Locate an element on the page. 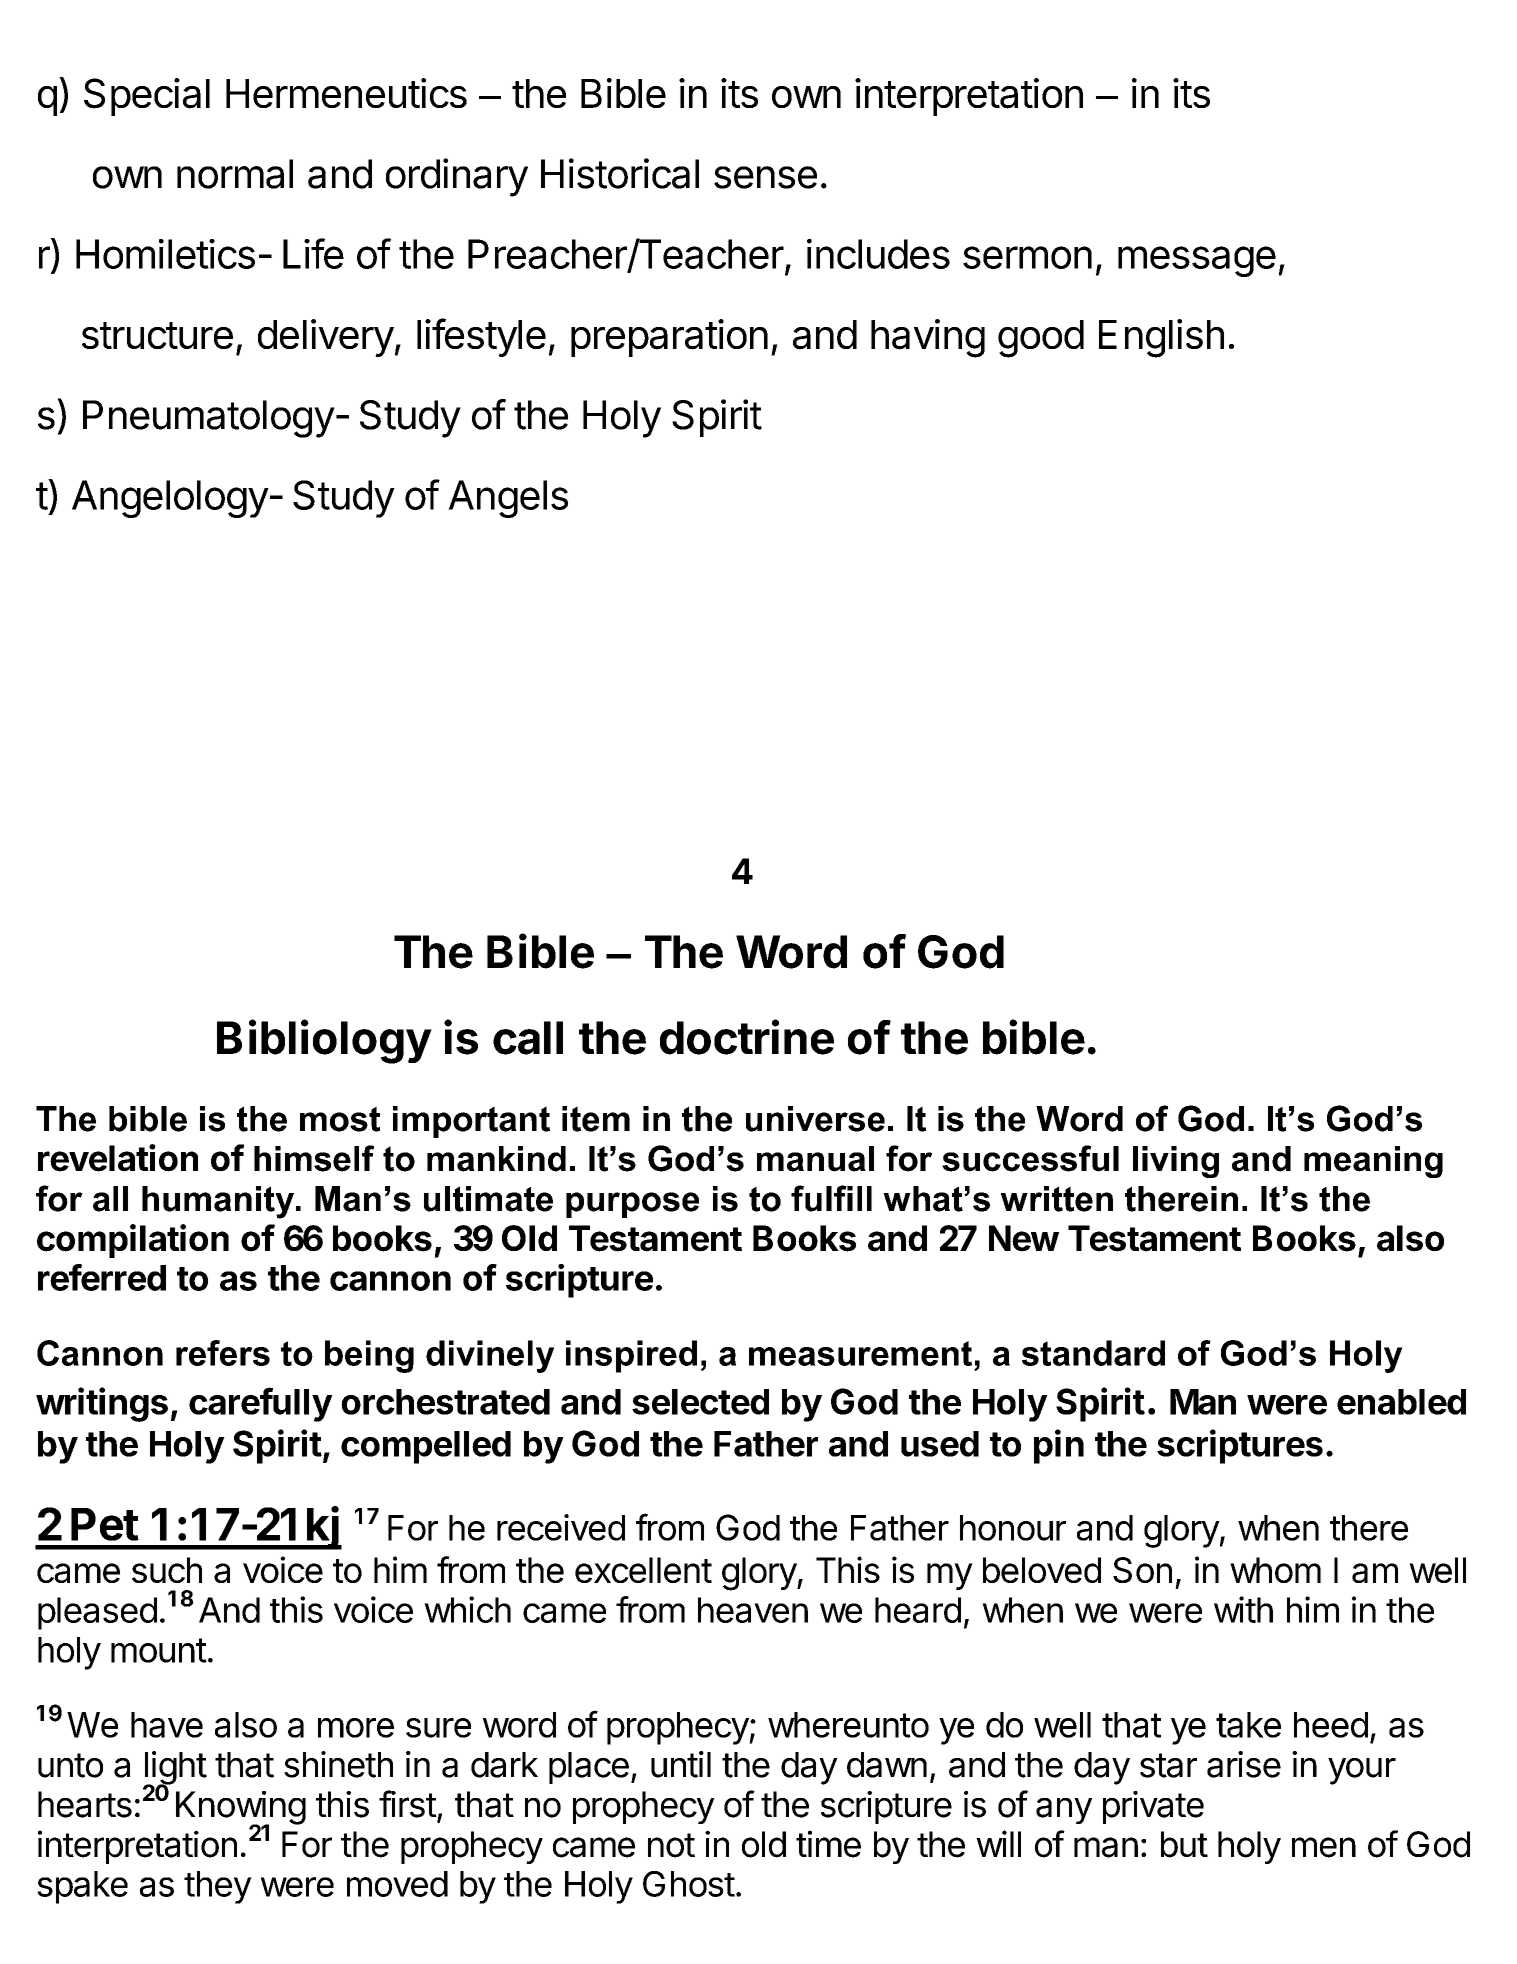 This image has width=1517, height=1964. not is located at coordinates (671, 1845).
